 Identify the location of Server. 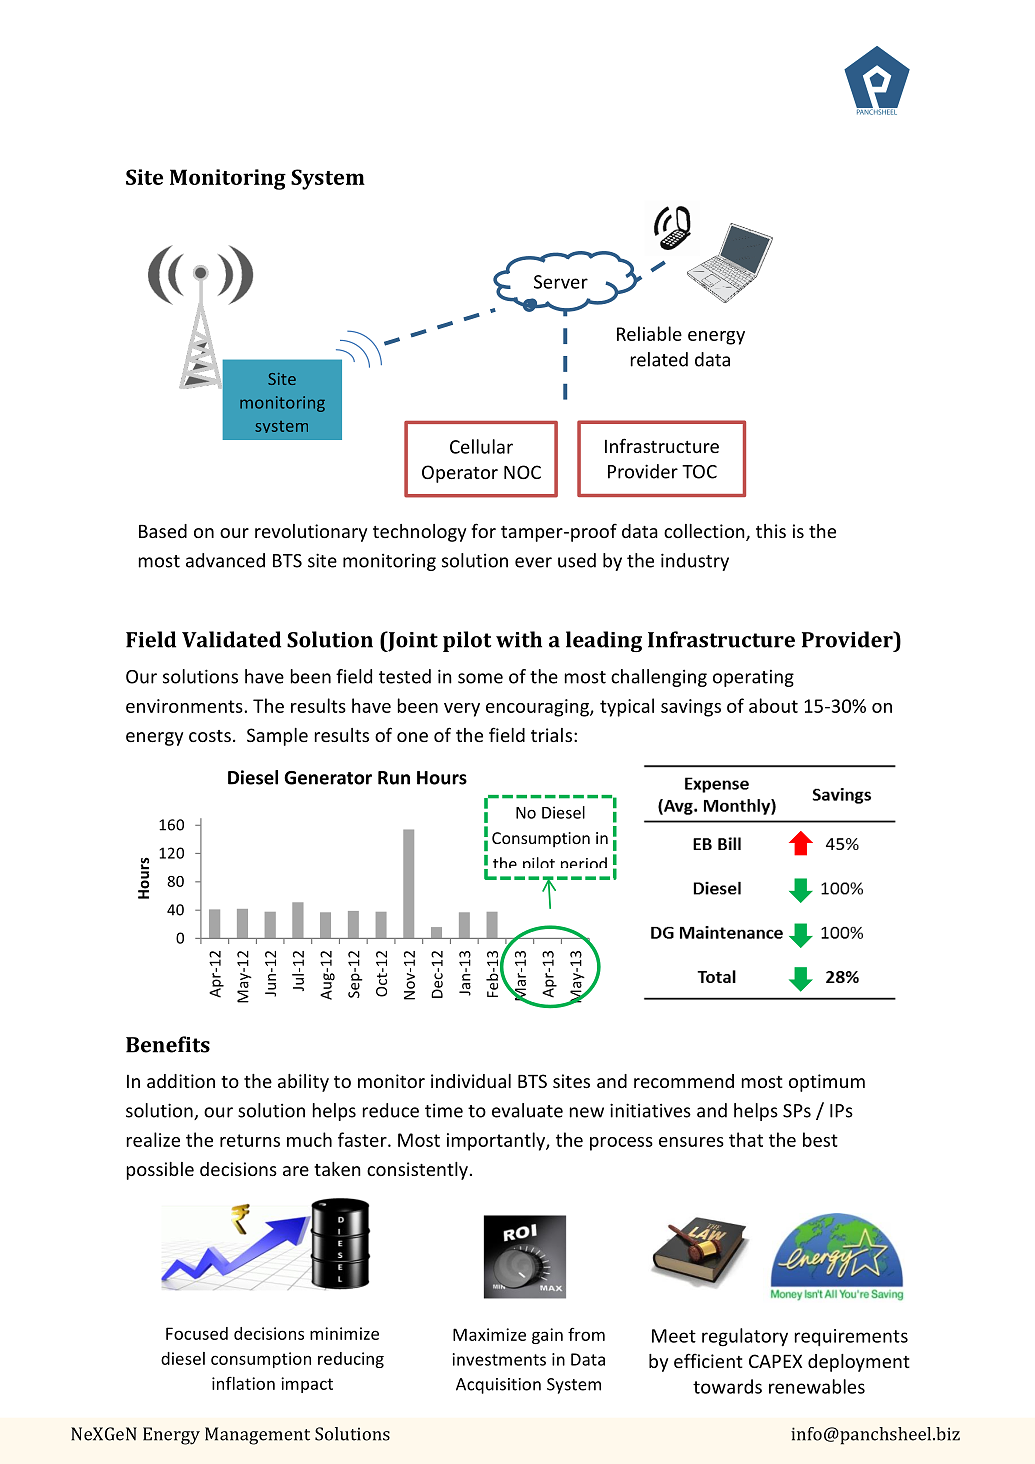
(561, 282).
